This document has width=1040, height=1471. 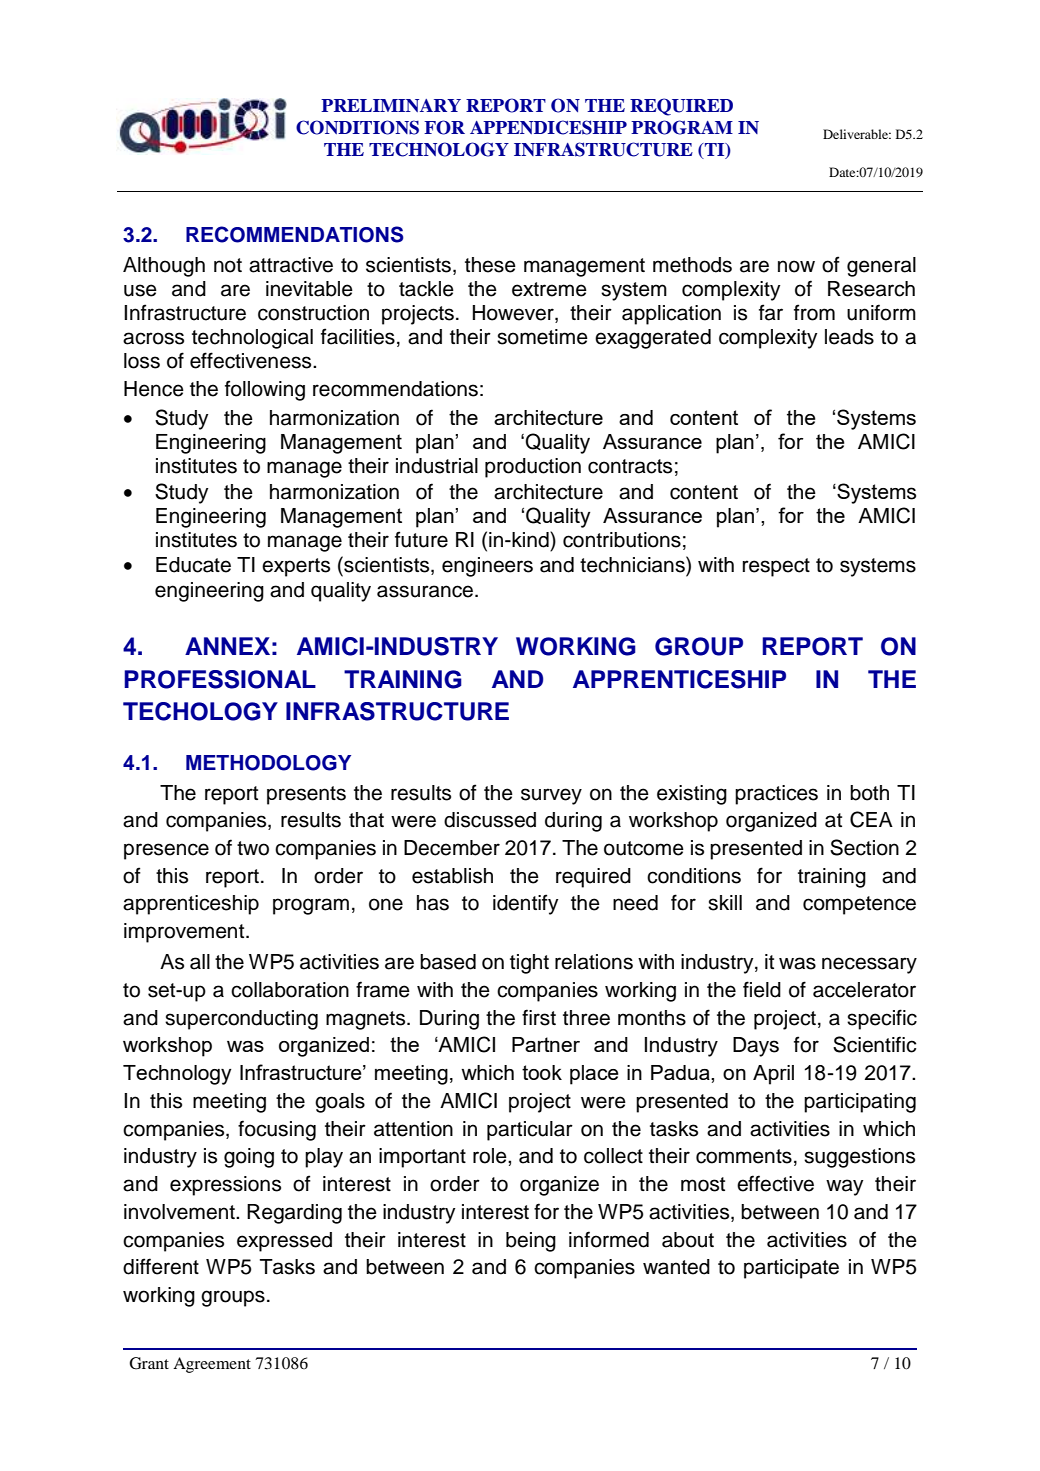 What do you see at coordinates (391, 105) in the document?
I see `PRELIMINARY` at bounding box center [391, 105].
